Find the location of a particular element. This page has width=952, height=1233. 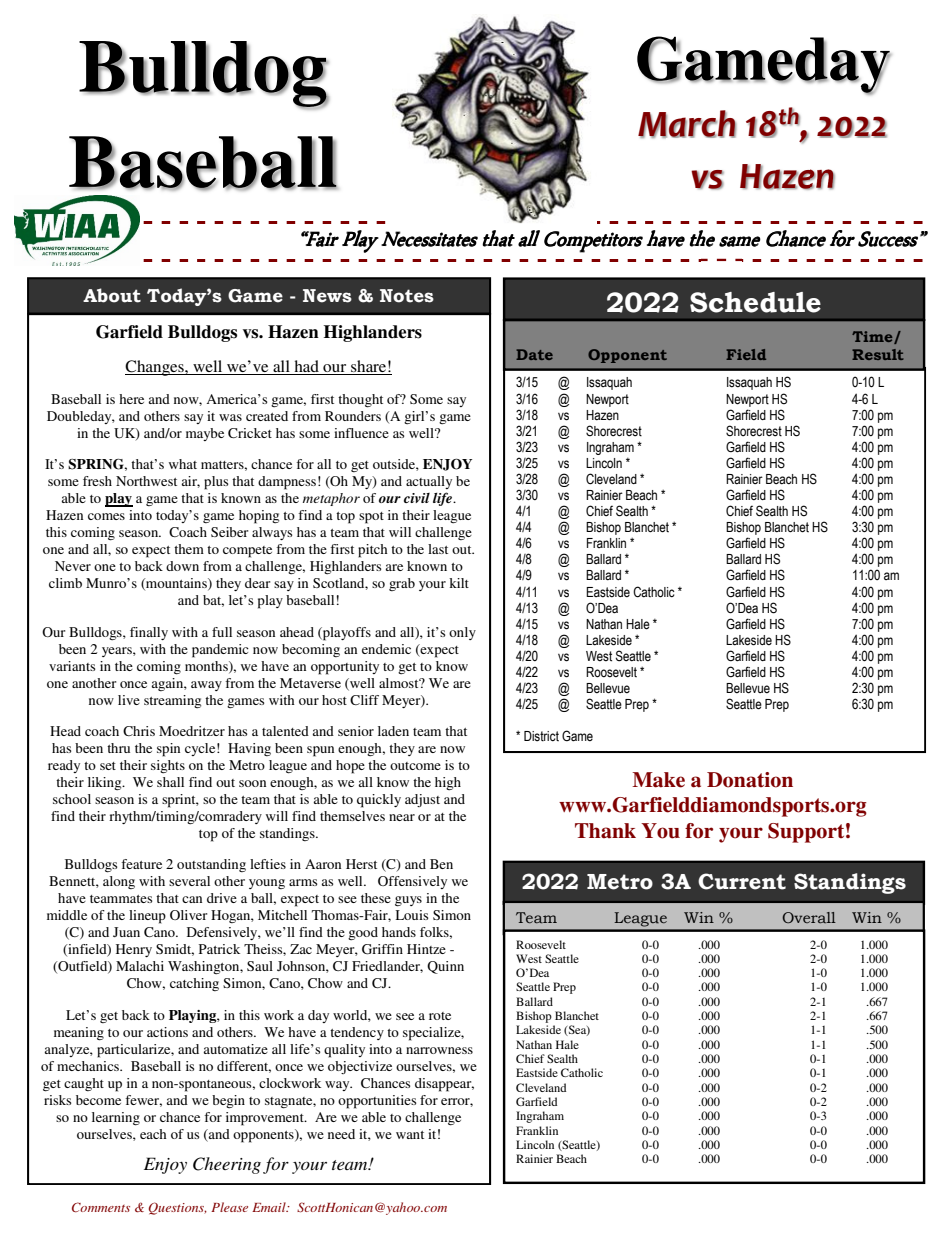

narrowness is located at coordinates (439, 1050).
